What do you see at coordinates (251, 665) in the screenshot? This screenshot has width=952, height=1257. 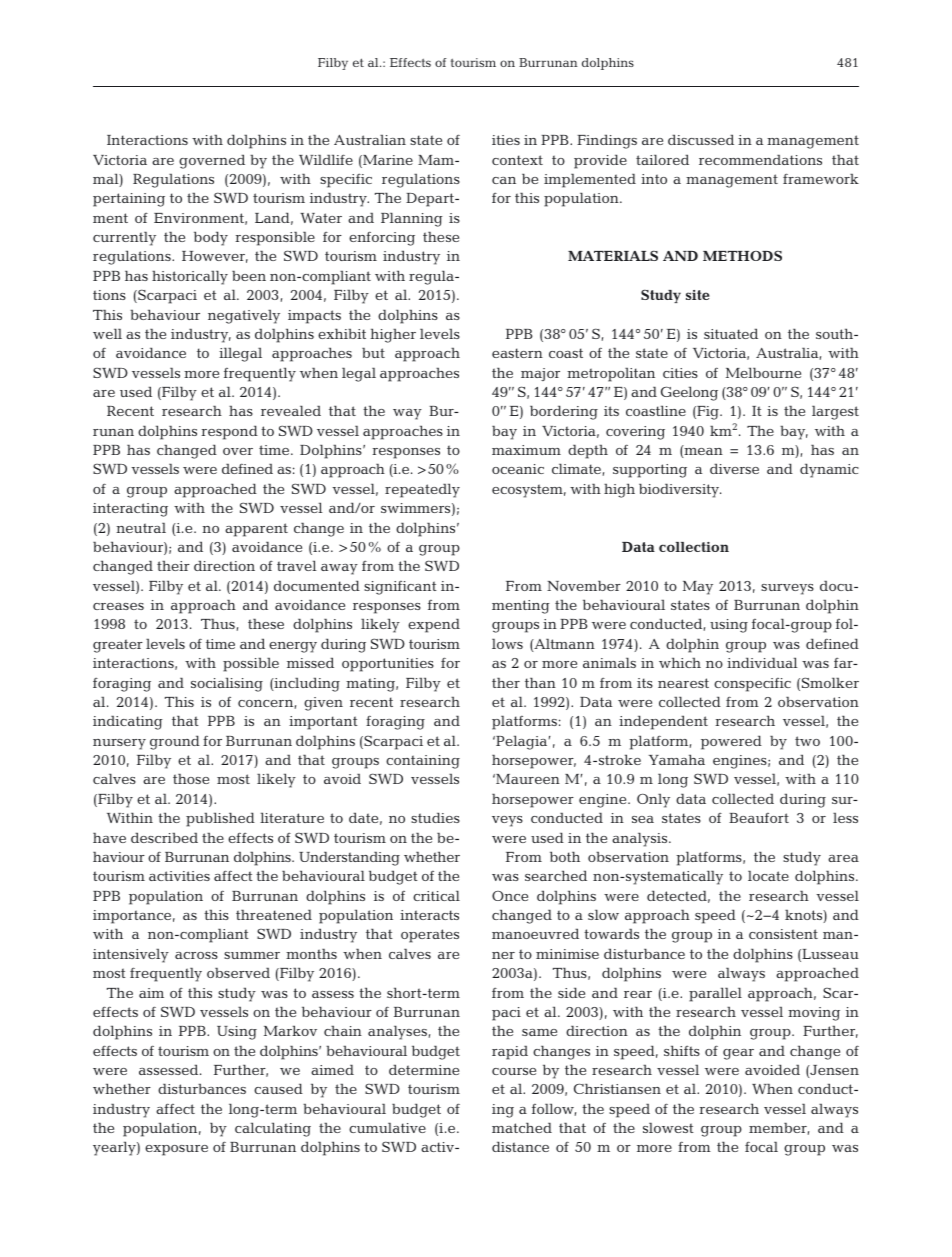 I see `possible` at bounding box center [251, 665].
